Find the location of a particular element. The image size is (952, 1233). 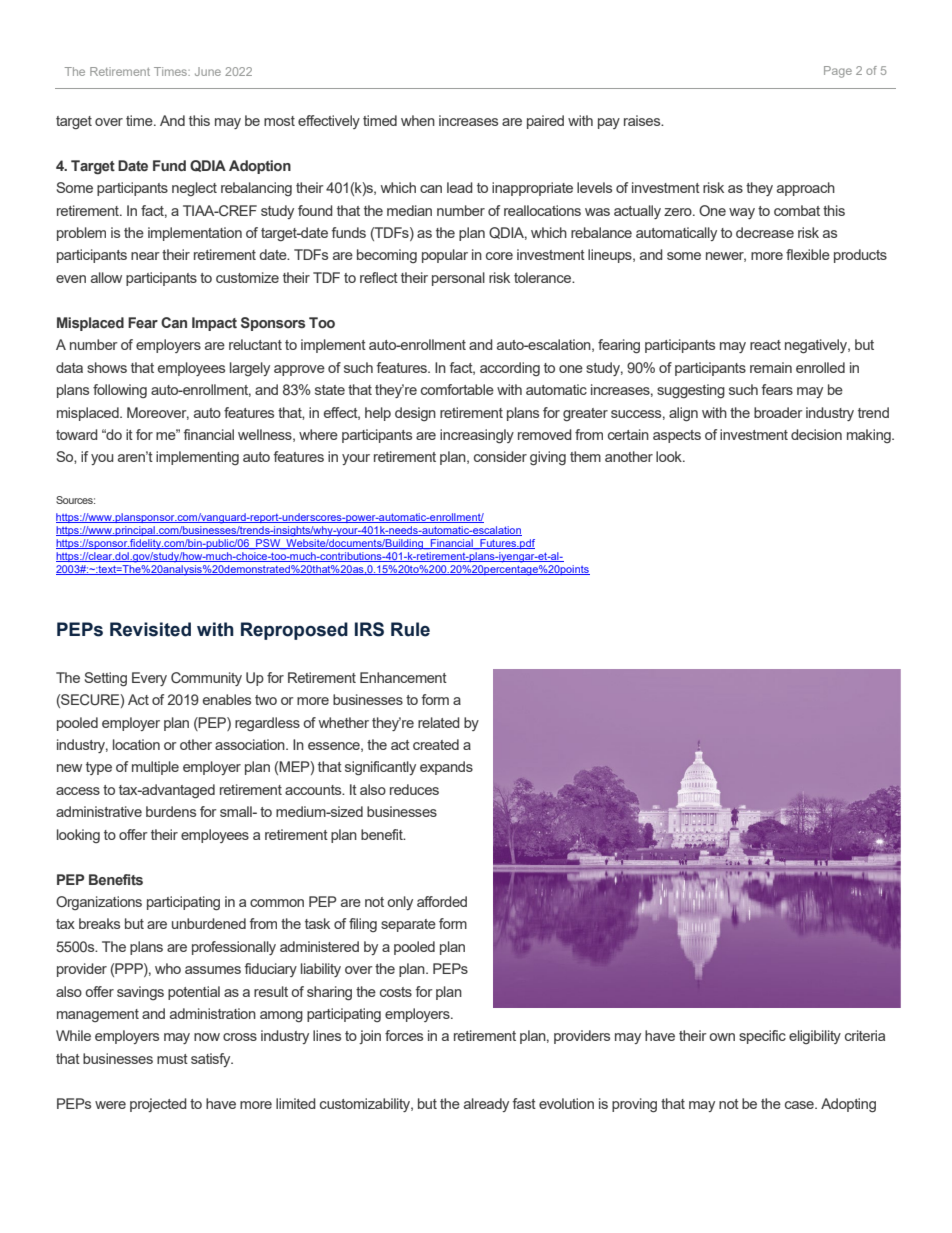

must is located at coordinates (172, 1059).
